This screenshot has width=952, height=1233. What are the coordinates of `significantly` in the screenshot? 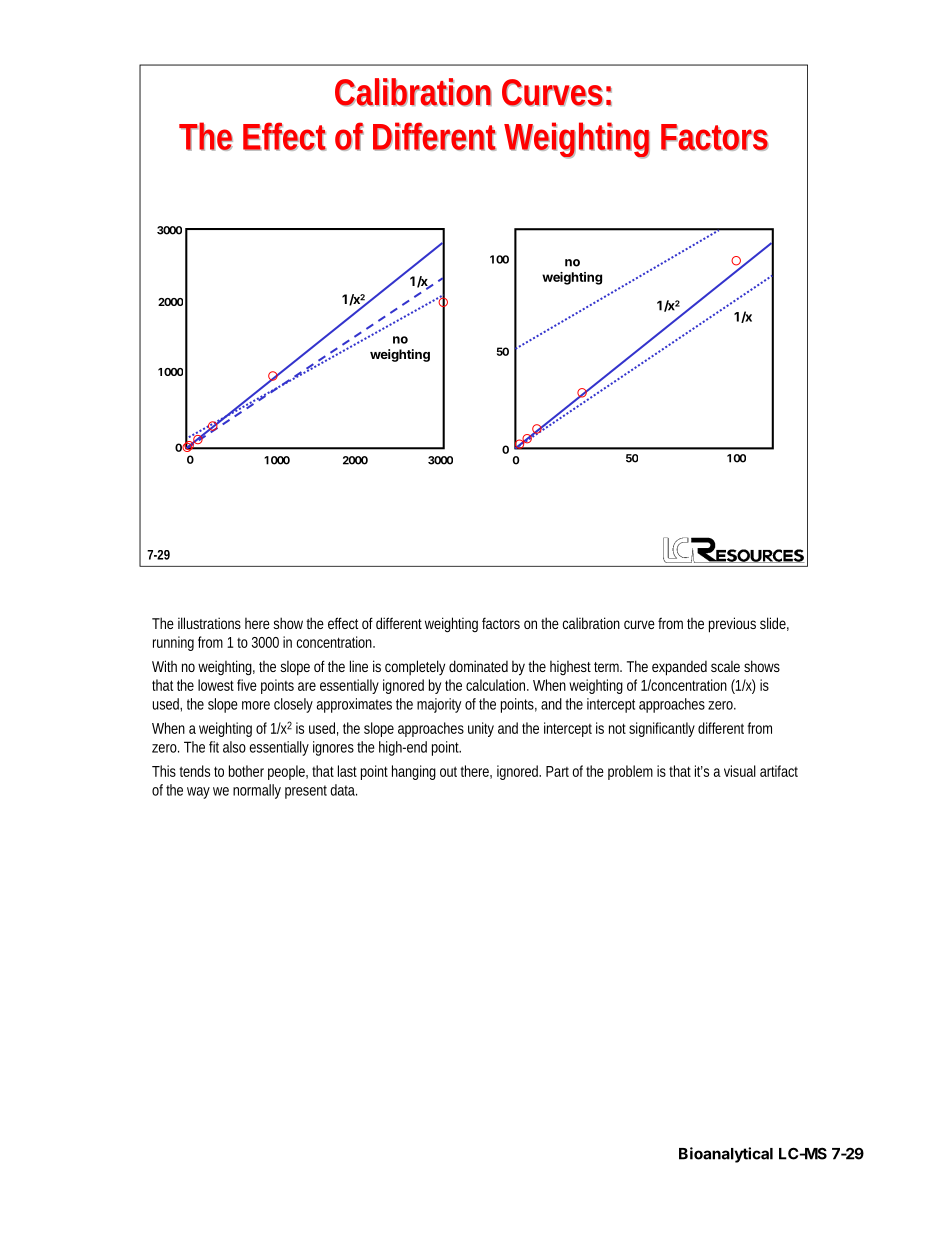 It's located at (662, 729).
